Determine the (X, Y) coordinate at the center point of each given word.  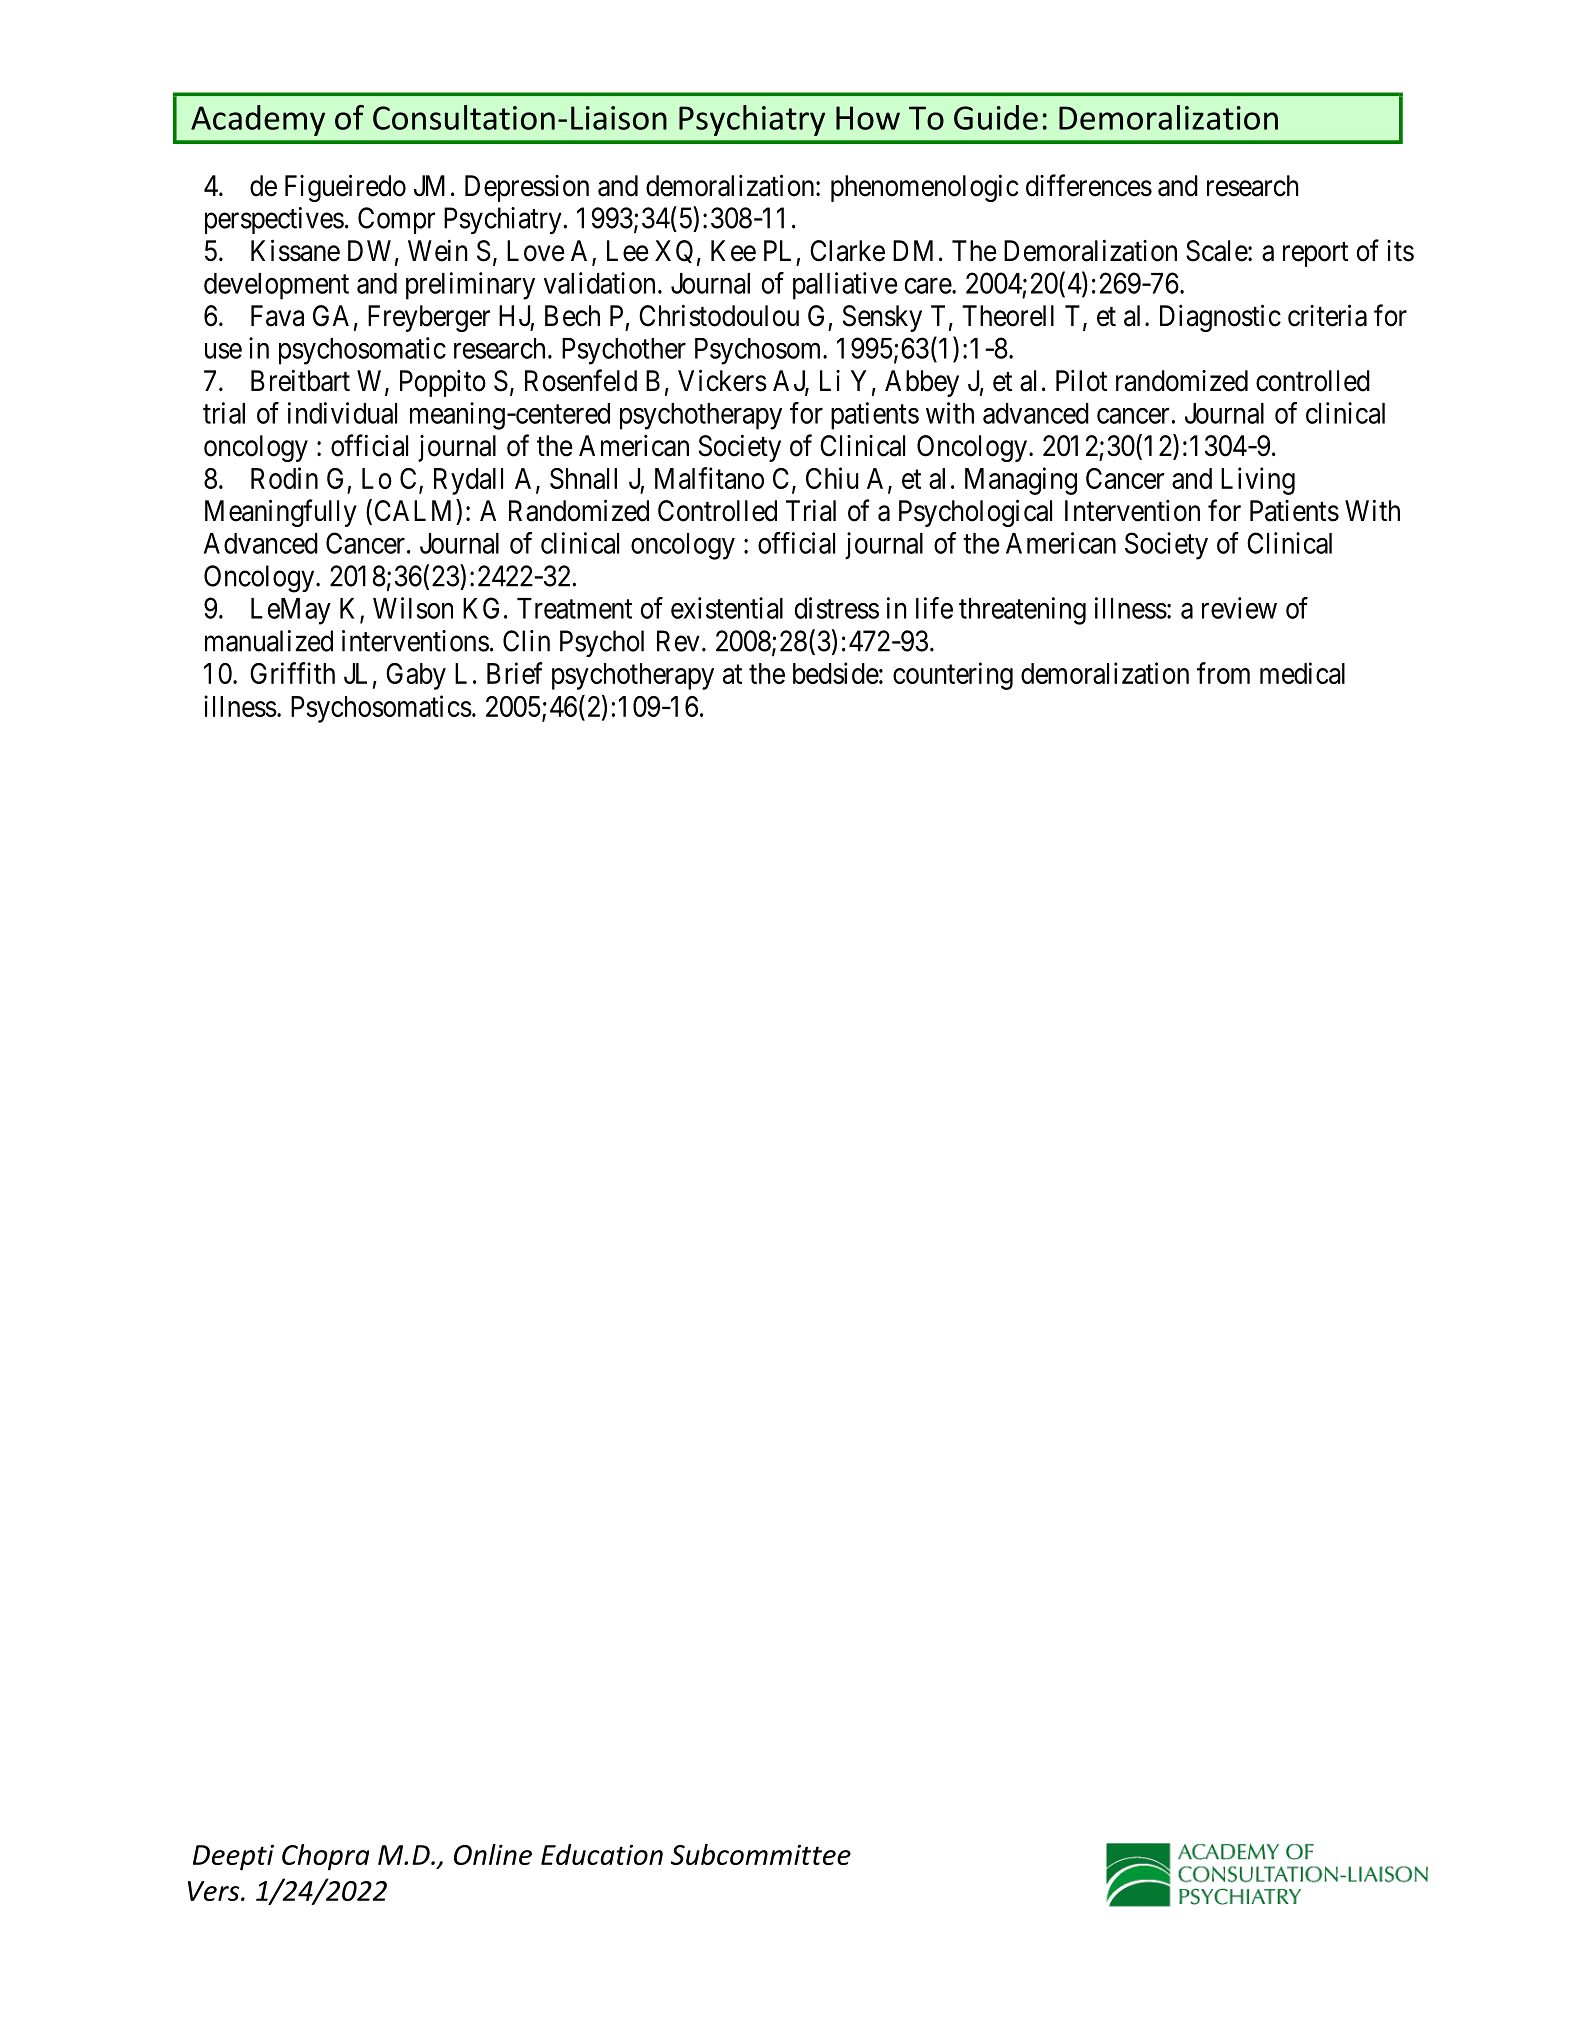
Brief (515, 673)
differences (1089, 185)
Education (602, 1854)
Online (493, 1854)
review (1239, 608)
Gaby (416, 676)
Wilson (413, 608)
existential (727, 608)
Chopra (325, 1857)
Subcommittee (761, 1854)
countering (953, 676)
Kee (733, 251)
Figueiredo (345, 188)
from (1223, 673)
